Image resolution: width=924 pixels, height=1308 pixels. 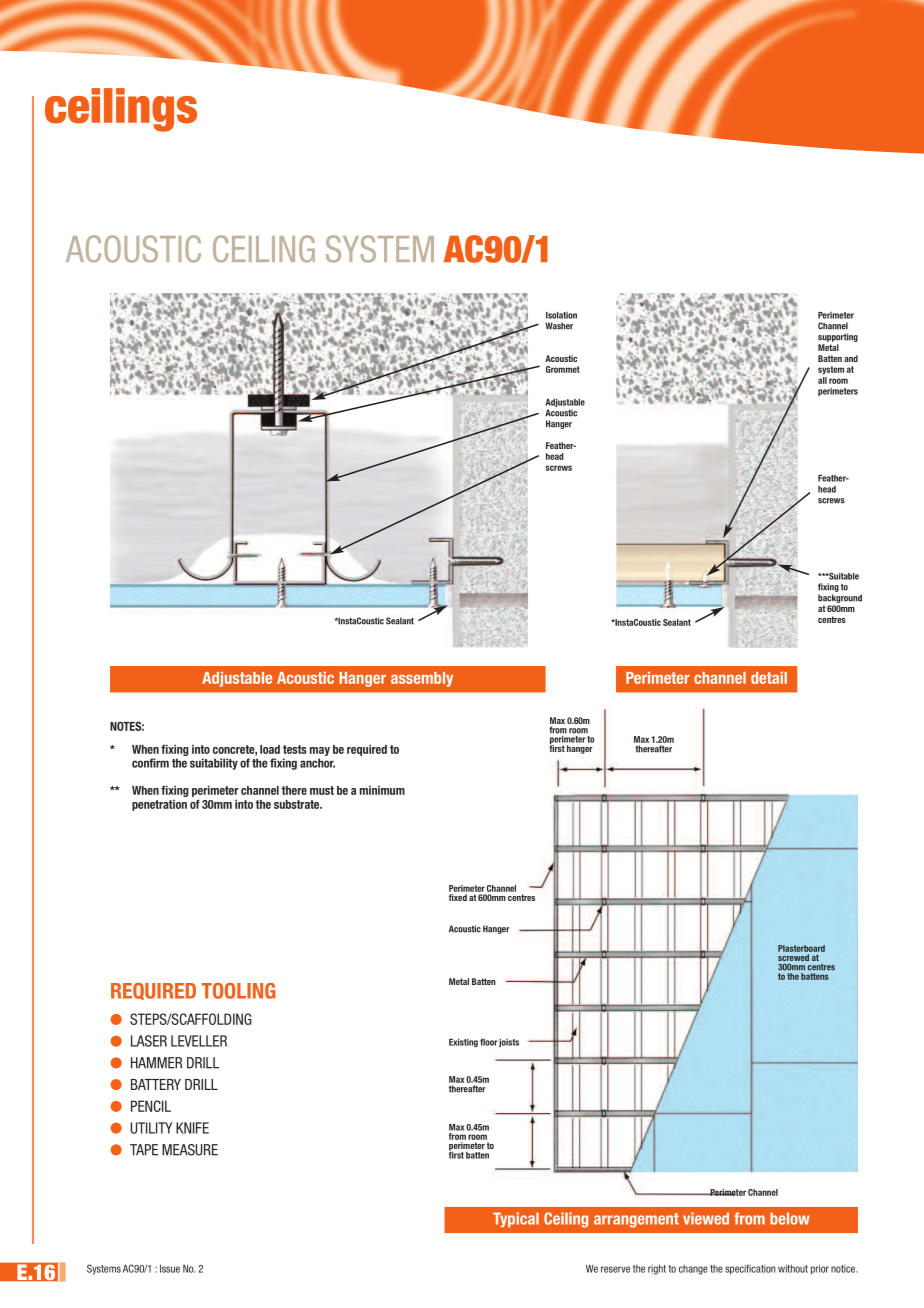 What do you see at coordinates (322, 790) in the page?
I see `must` at bounding box center [322, 790].
